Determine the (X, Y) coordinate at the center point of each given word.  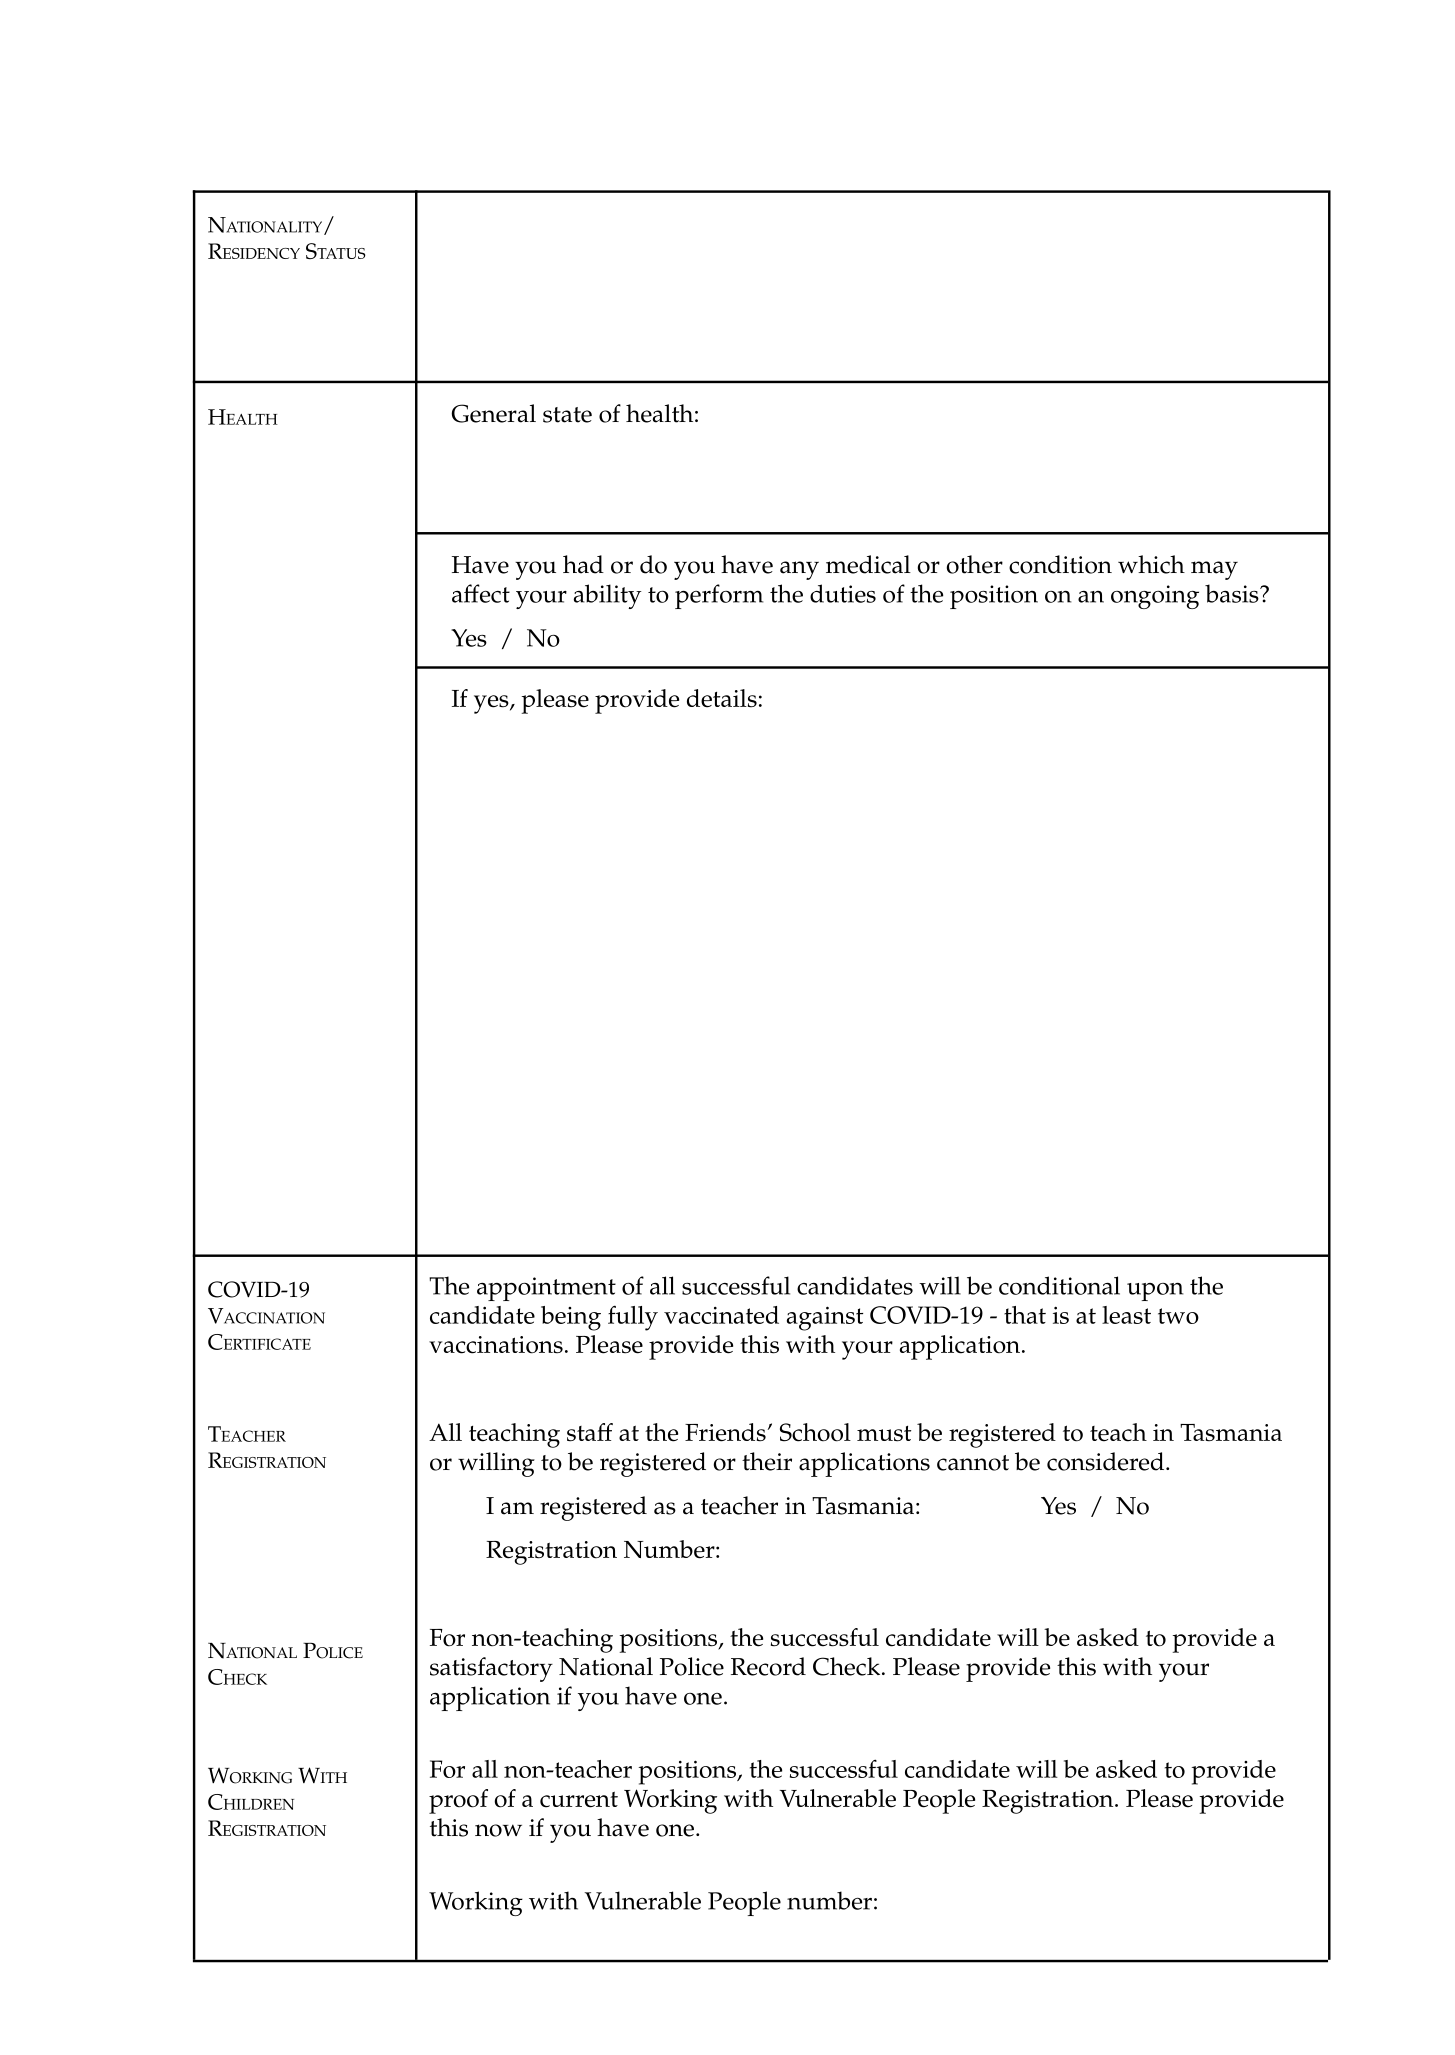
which (1151, 564)
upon (1155, 1292)
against (825, 1318)
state (567, 415)
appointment (546, 1289)
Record (768, 1666)
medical (868, 564)
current (579, 1799)
